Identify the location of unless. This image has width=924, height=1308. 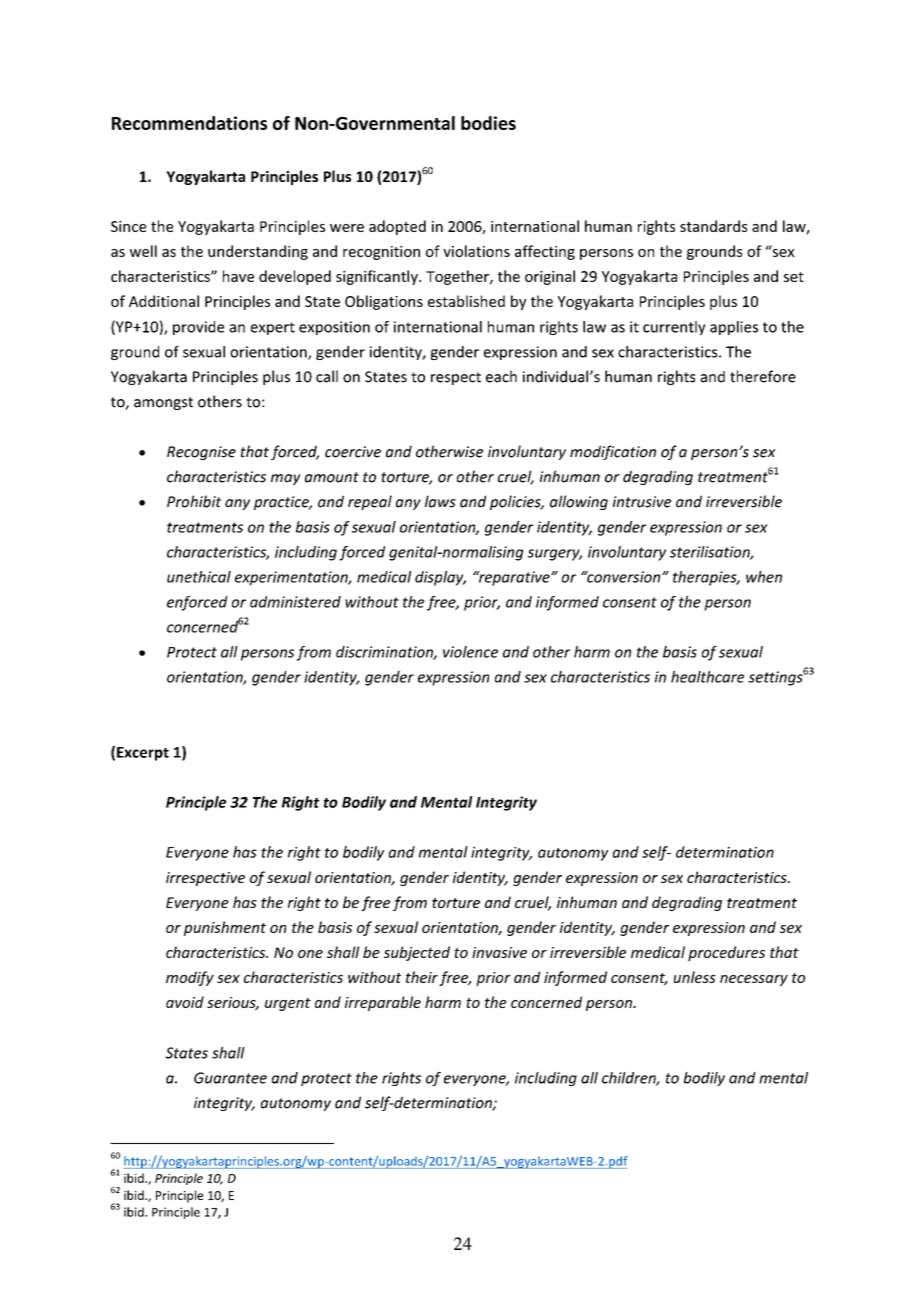
(695, 977).
